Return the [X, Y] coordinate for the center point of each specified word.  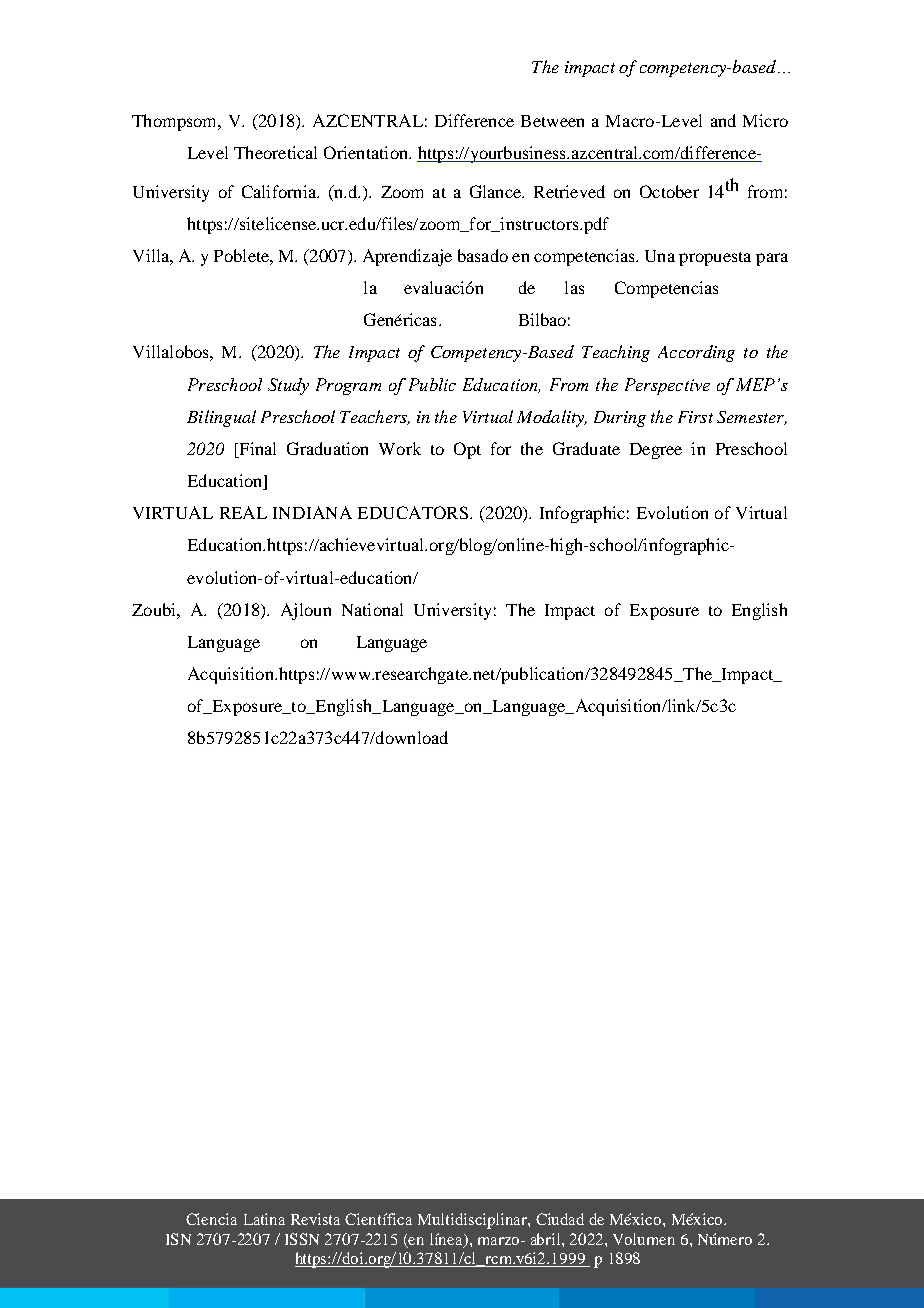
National [372, 609]
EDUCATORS [413, 512]
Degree [656, 451]
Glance [496, 191]
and [723, 120]
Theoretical [275, 152]
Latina [264, 1219]
